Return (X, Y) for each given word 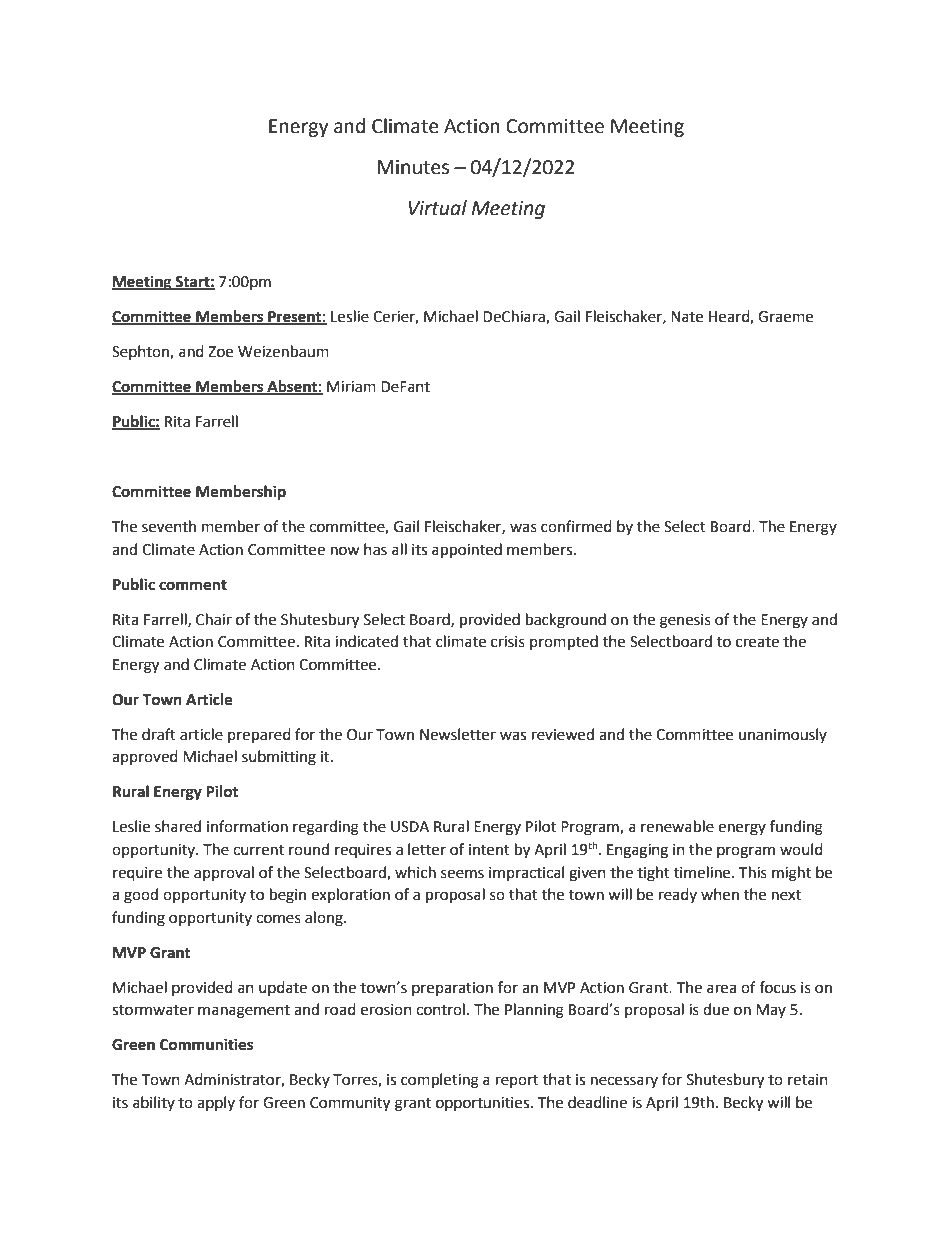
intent (489, 850)
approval (224, 873)
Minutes (413, 167)
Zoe (220, 352)
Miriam (351, 387)
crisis (508, 642)
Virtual (437, 208)
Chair (214, 619)
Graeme (785, 317)
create (757, 642)
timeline (703, 872)
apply (216, 1103)
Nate (687, 317)
